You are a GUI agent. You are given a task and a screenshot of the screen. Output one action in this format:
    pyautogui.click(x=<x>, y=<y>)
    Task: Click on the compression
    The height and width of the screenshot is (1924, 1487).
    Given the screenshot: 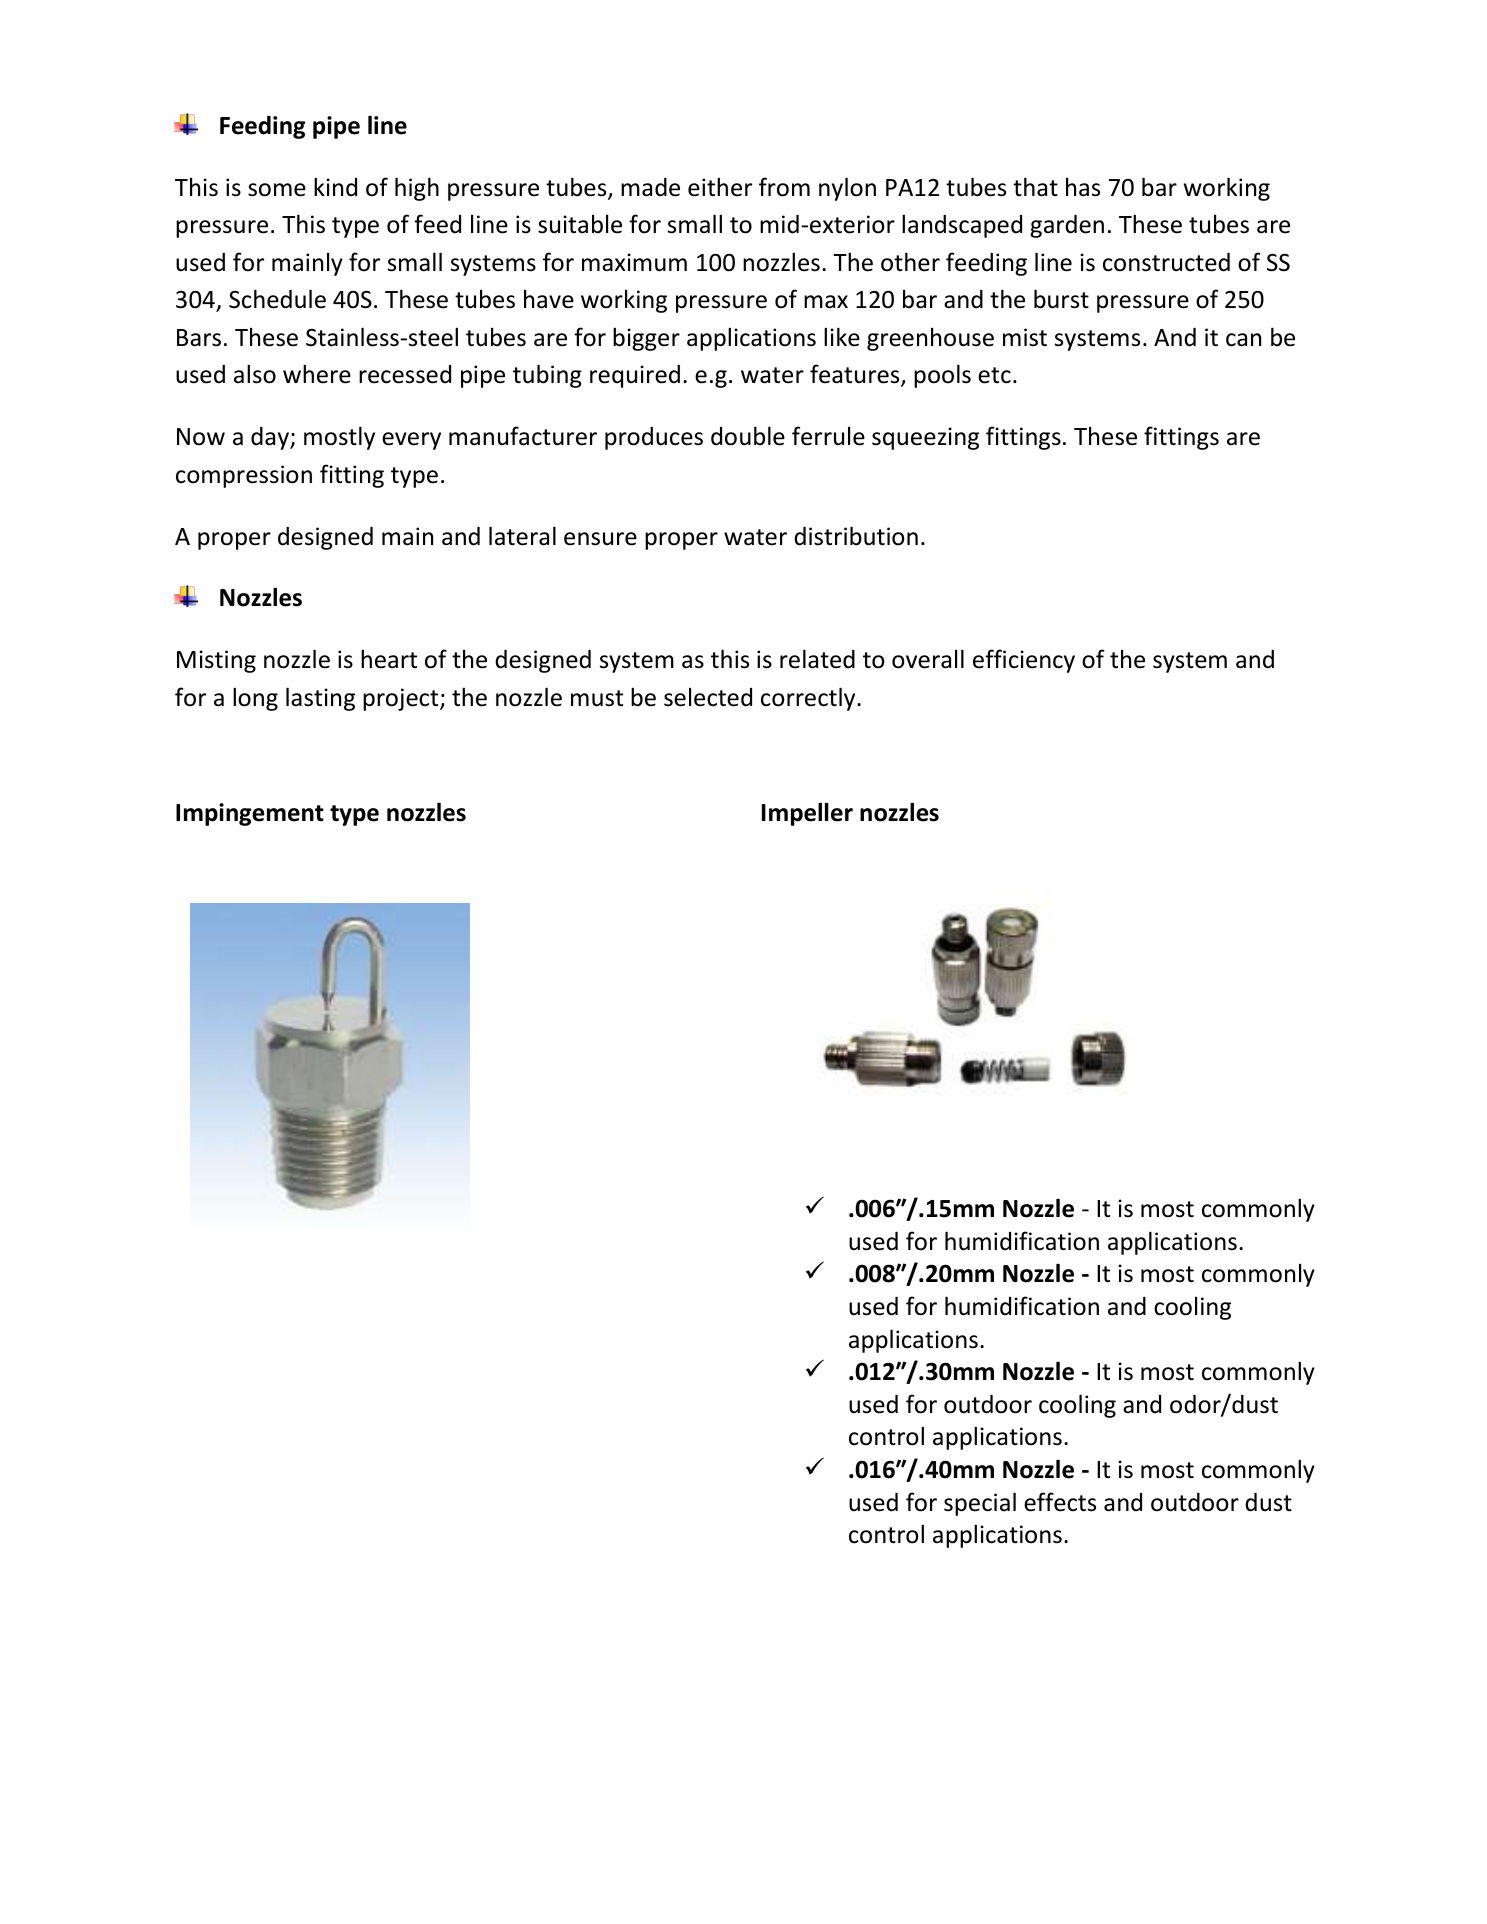 What is the action you would take?
    pyautogui.click(x=244, y=476)
